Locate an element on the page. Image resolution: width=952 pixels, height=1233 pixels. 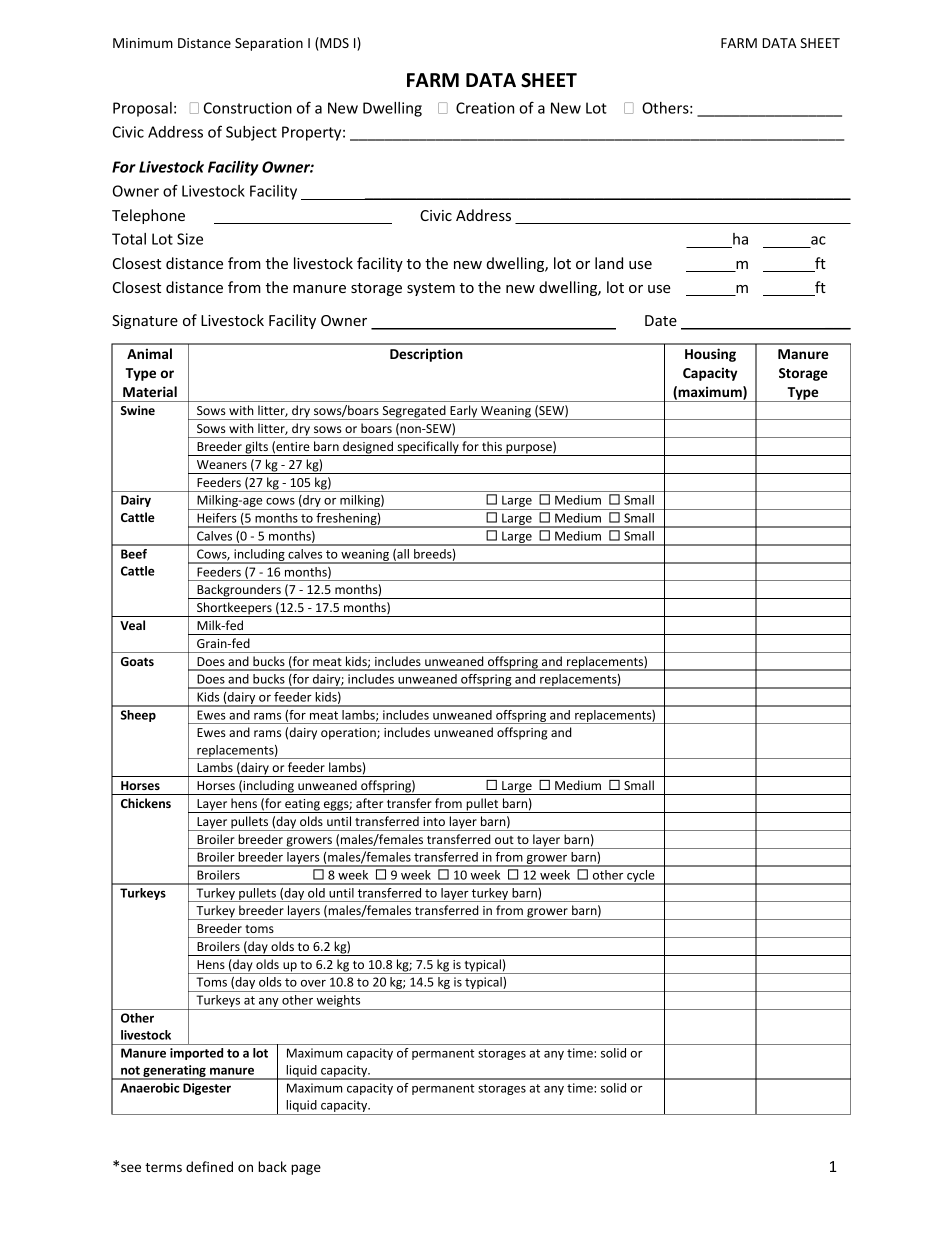
Construction is located at coordinates (248, 108).
